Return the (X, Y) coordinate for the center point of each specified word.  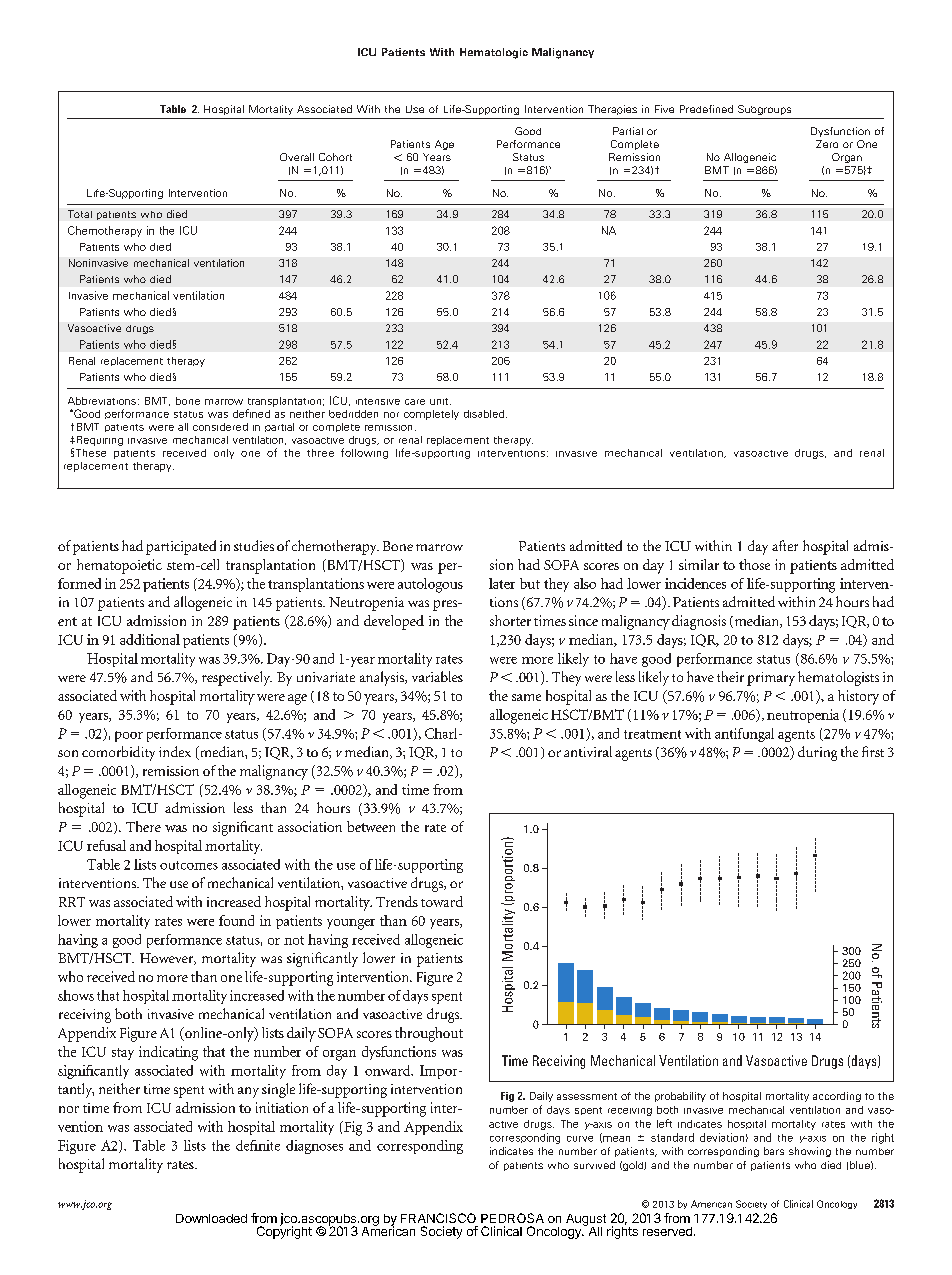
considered (220, 427)
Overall (297, 157)
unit (440, 401)
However (168, 959)
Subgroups (764, 110)
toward (442, 901)
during (817, 753)
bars (774, 1151)
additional (150, 639)
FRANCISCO (438, 1218)
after (785, 545)
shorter (510, 620)
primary (771, 679)
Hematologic (494, 53)
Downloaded (211, 1218)
